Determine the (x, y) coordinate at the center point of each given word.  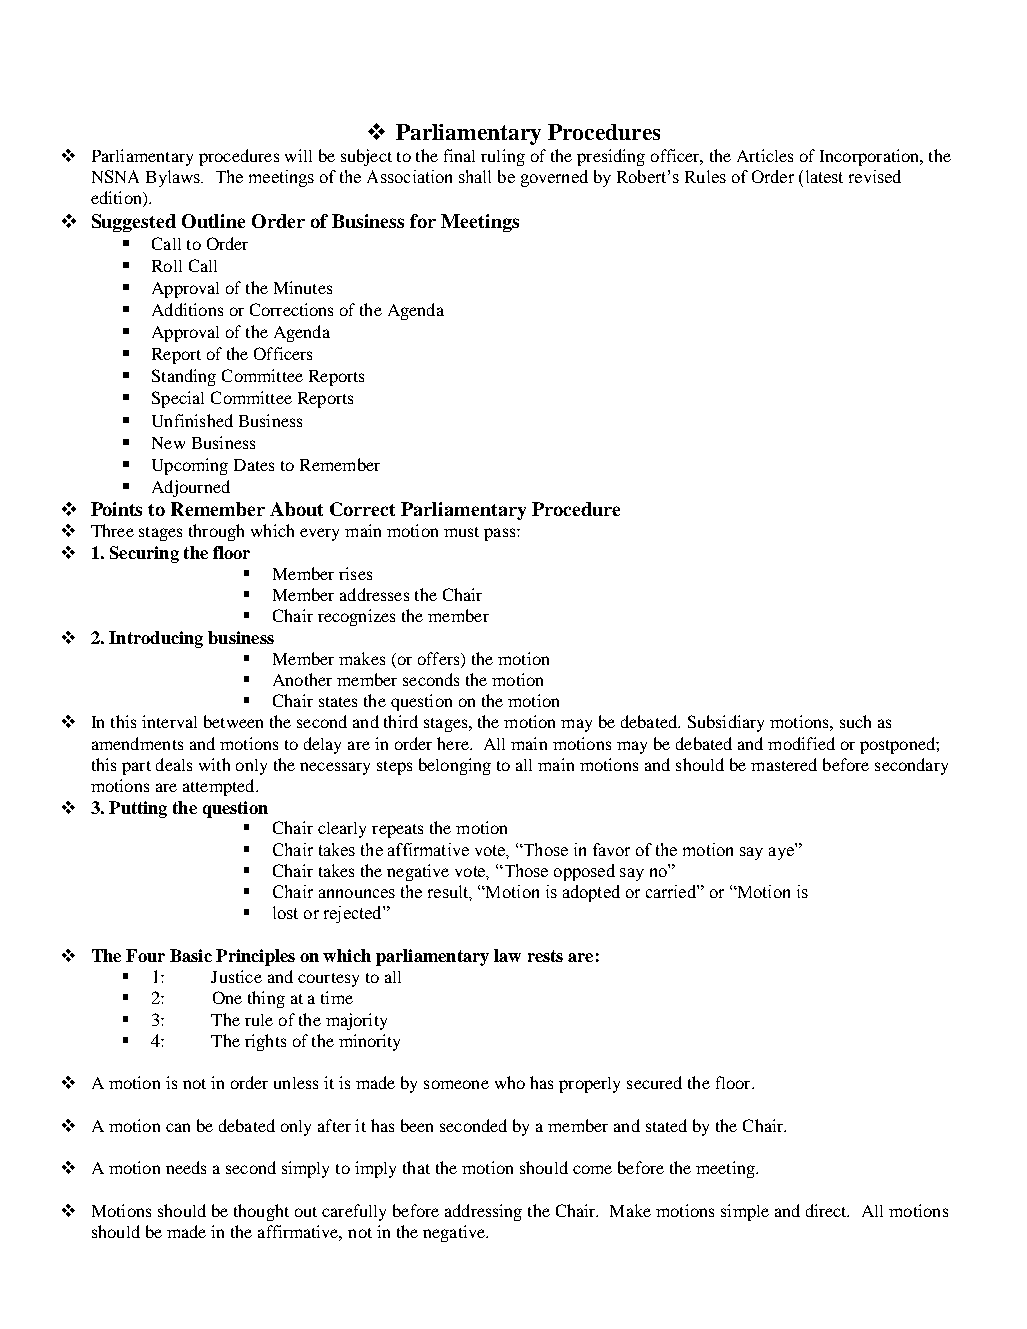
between (233, 721)
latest (824, 176)
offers (440, 658)
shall (475, 176)
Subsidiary (726, 723)
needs (186, 1167)
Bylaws (174, 178)
